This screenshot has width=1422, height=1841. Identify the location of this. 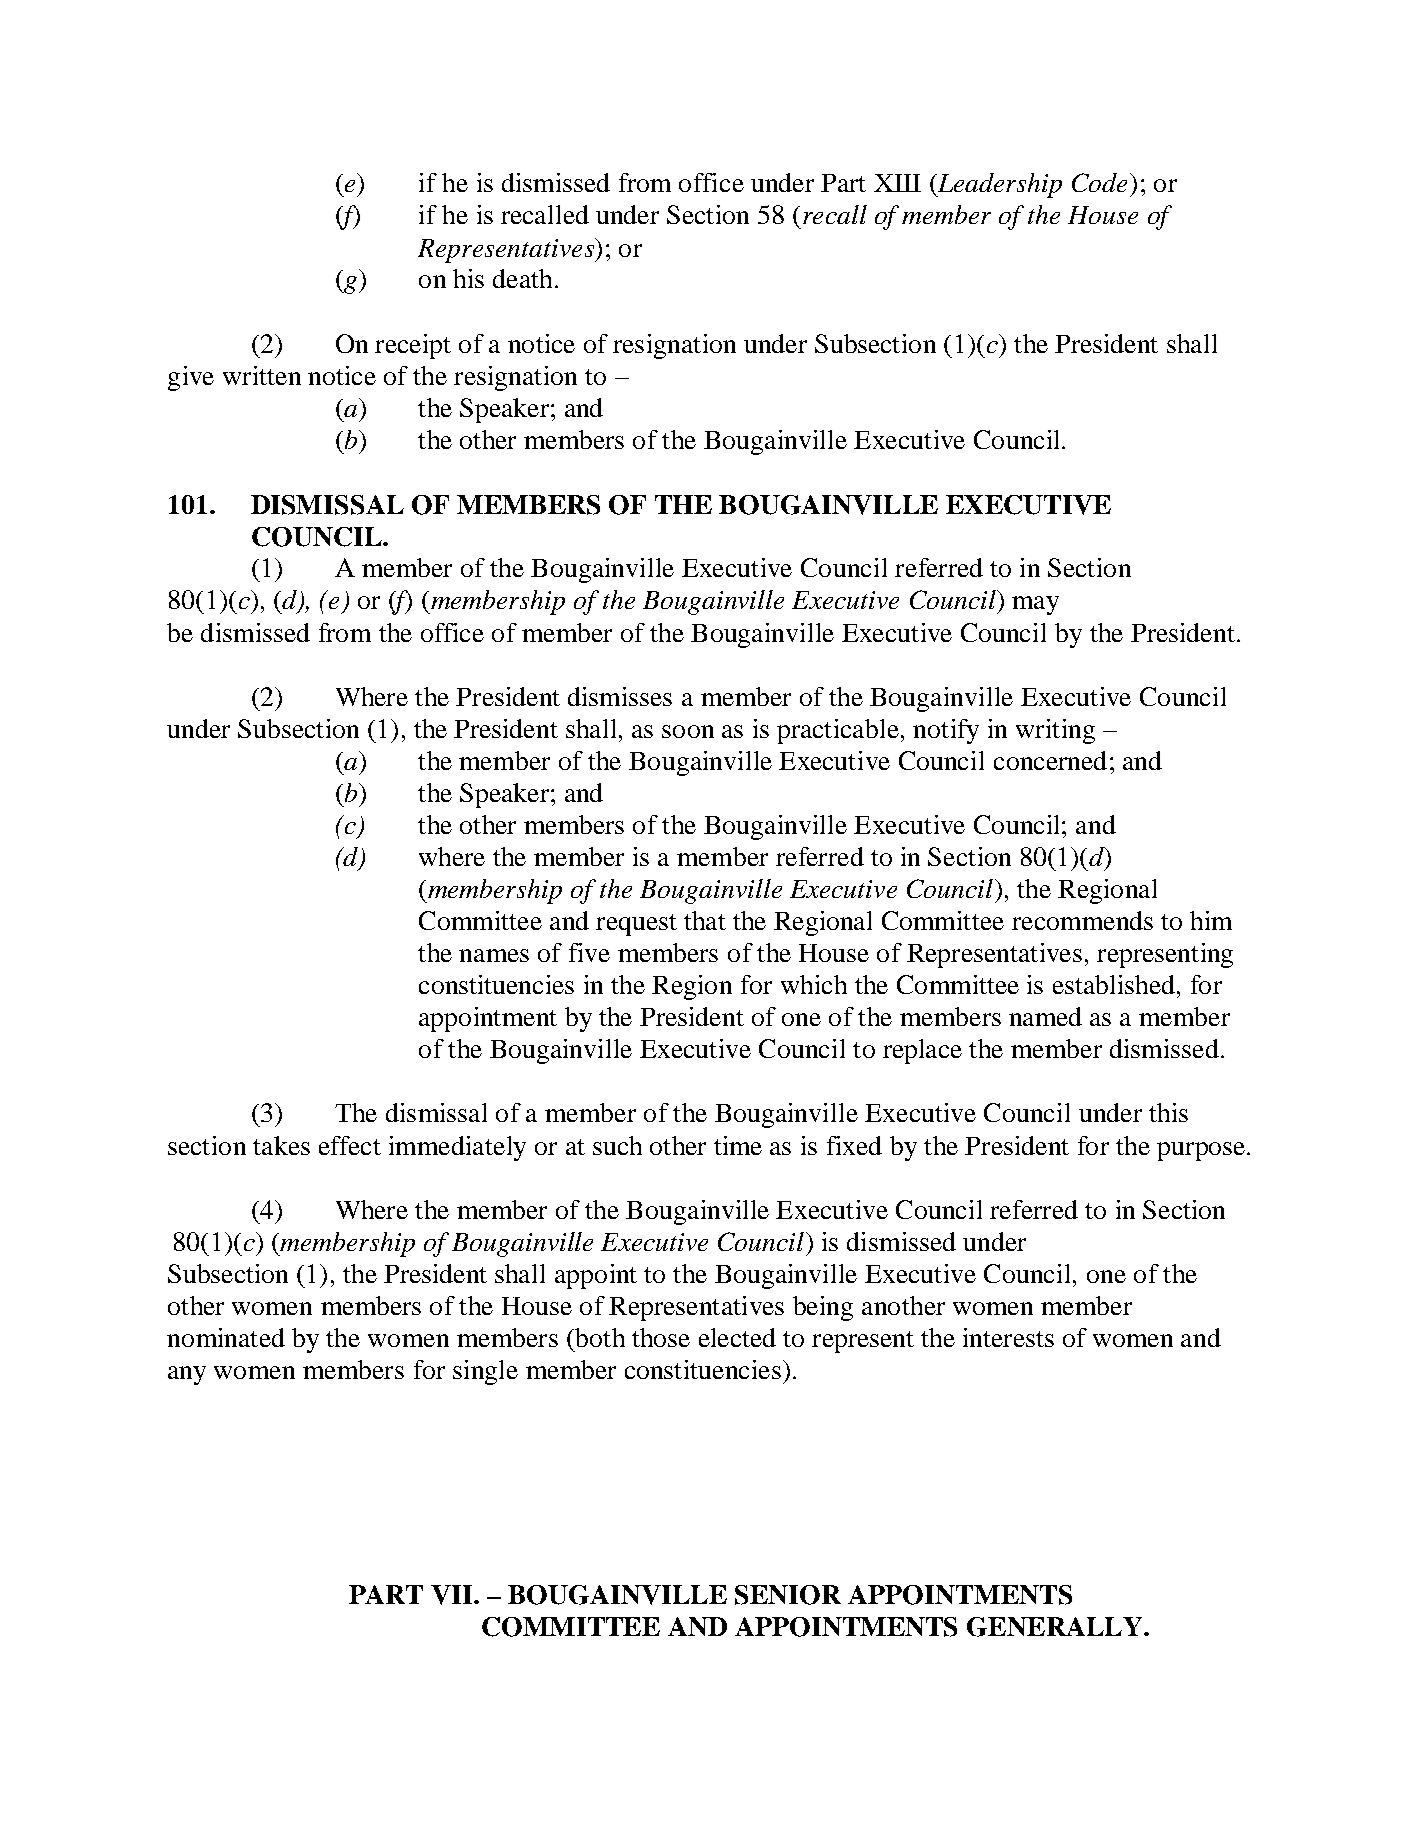
(1168, 1112).
